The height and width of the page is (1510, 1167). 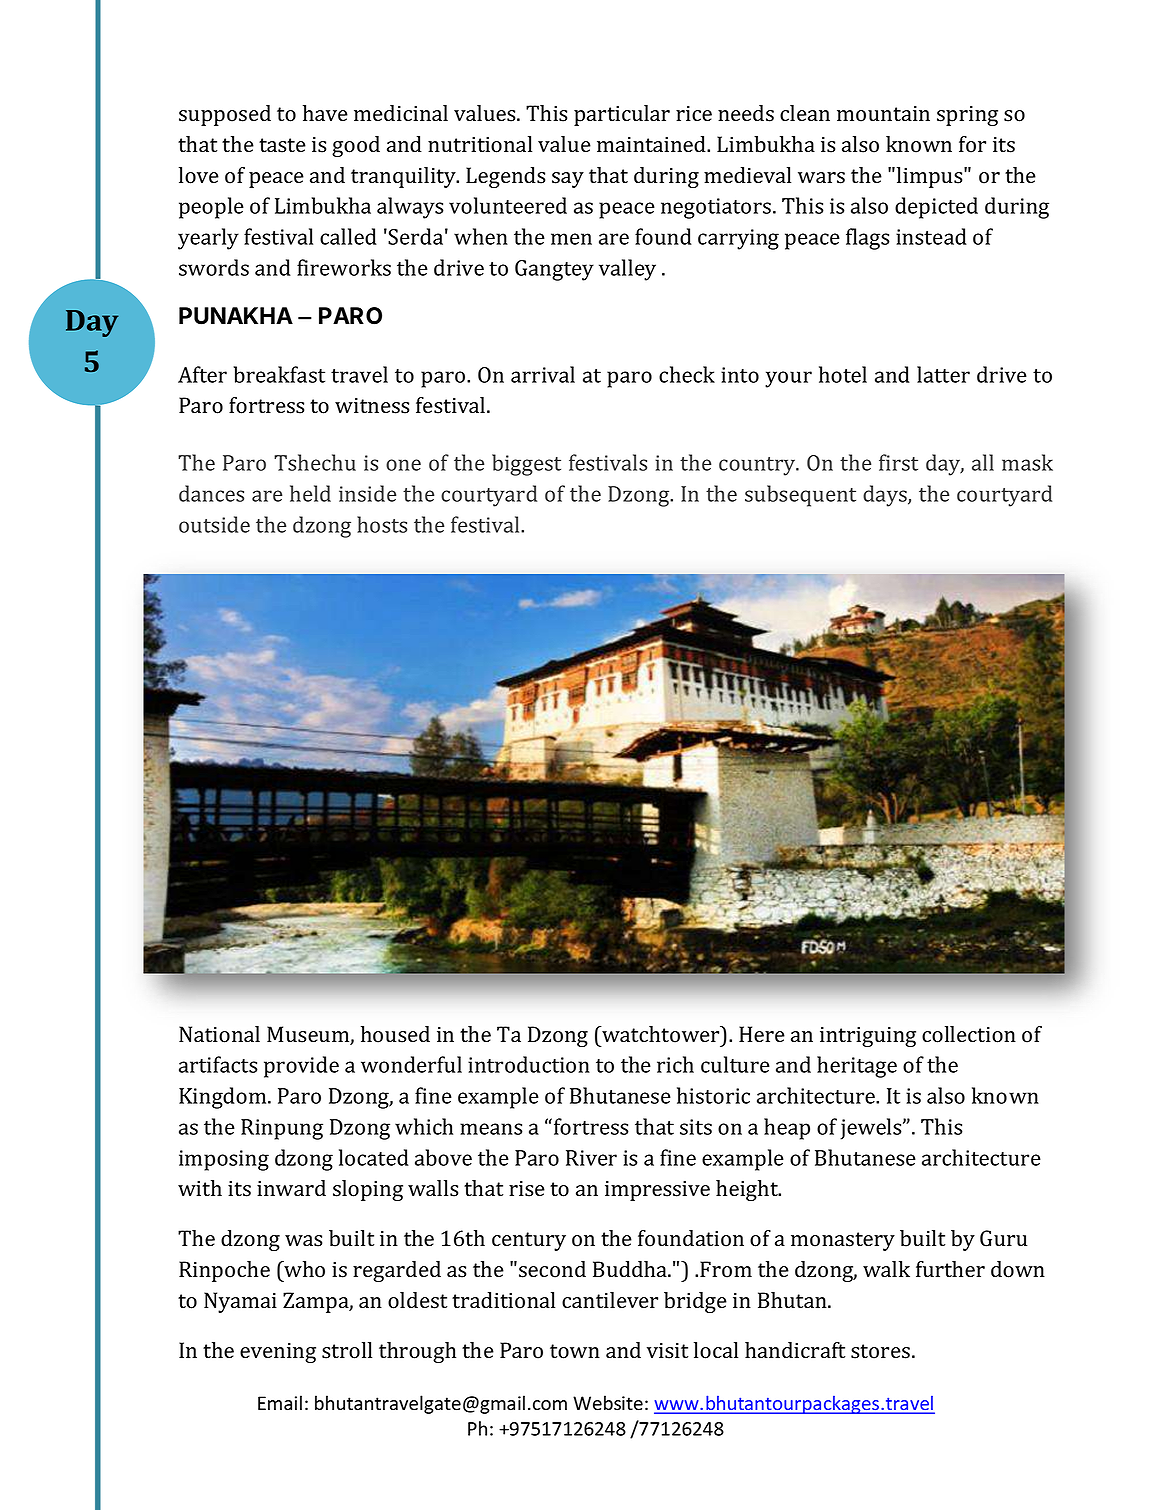 What do you see at coordinates (880, 1351) in the page?
I see `stores` at bounding box center [880, 1351].
